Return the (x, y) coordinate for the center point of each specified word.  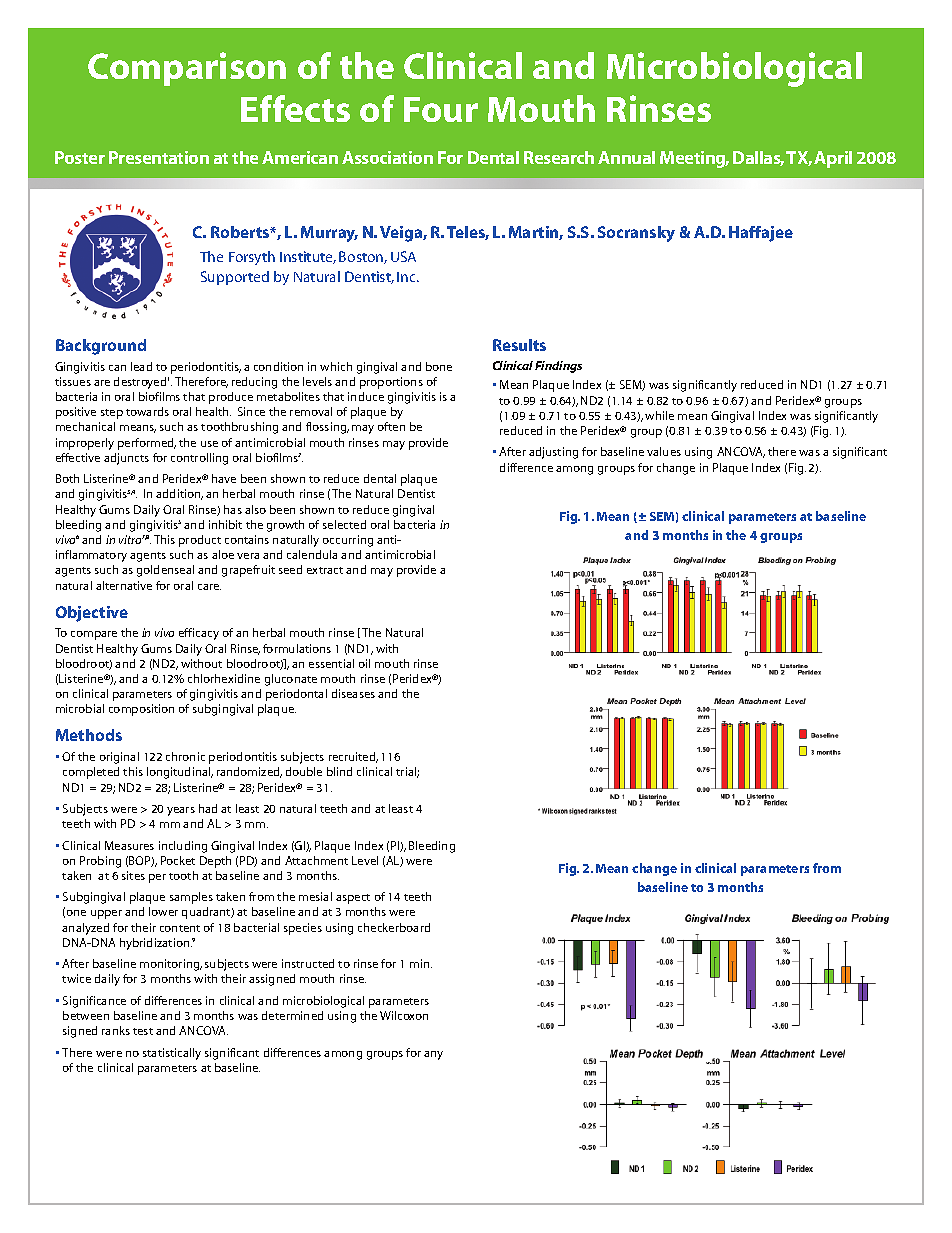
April (833, 159)
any (433, 1055)
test (143, 1031)
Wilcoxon (404, 1015)
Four (441, 109)
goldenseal (165, 571)
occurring (348, 541)
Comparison (187, 69)
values (664, 451)
